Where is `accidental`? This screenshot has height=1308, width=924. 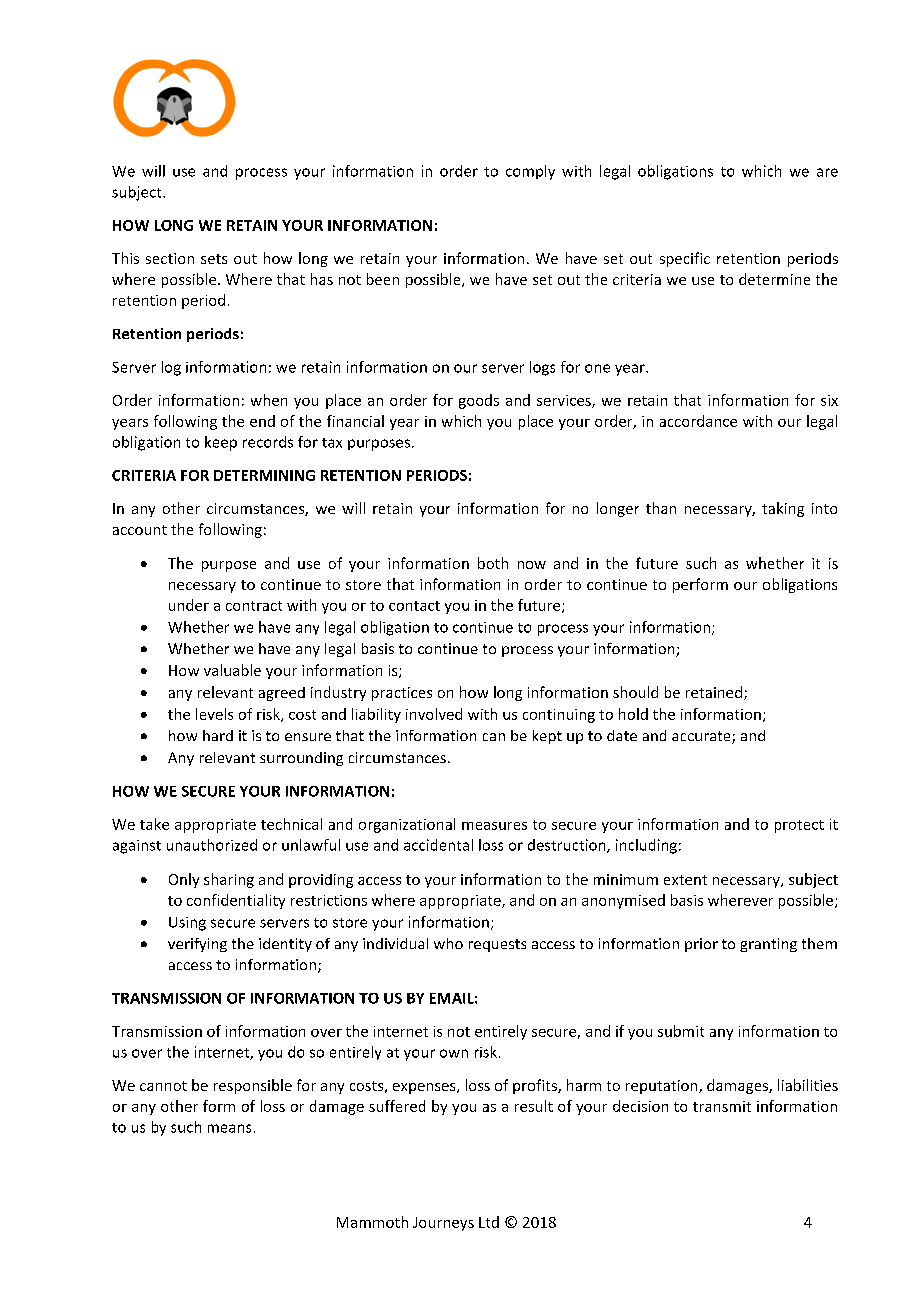
accidental is located at coordinates (438, 845).
